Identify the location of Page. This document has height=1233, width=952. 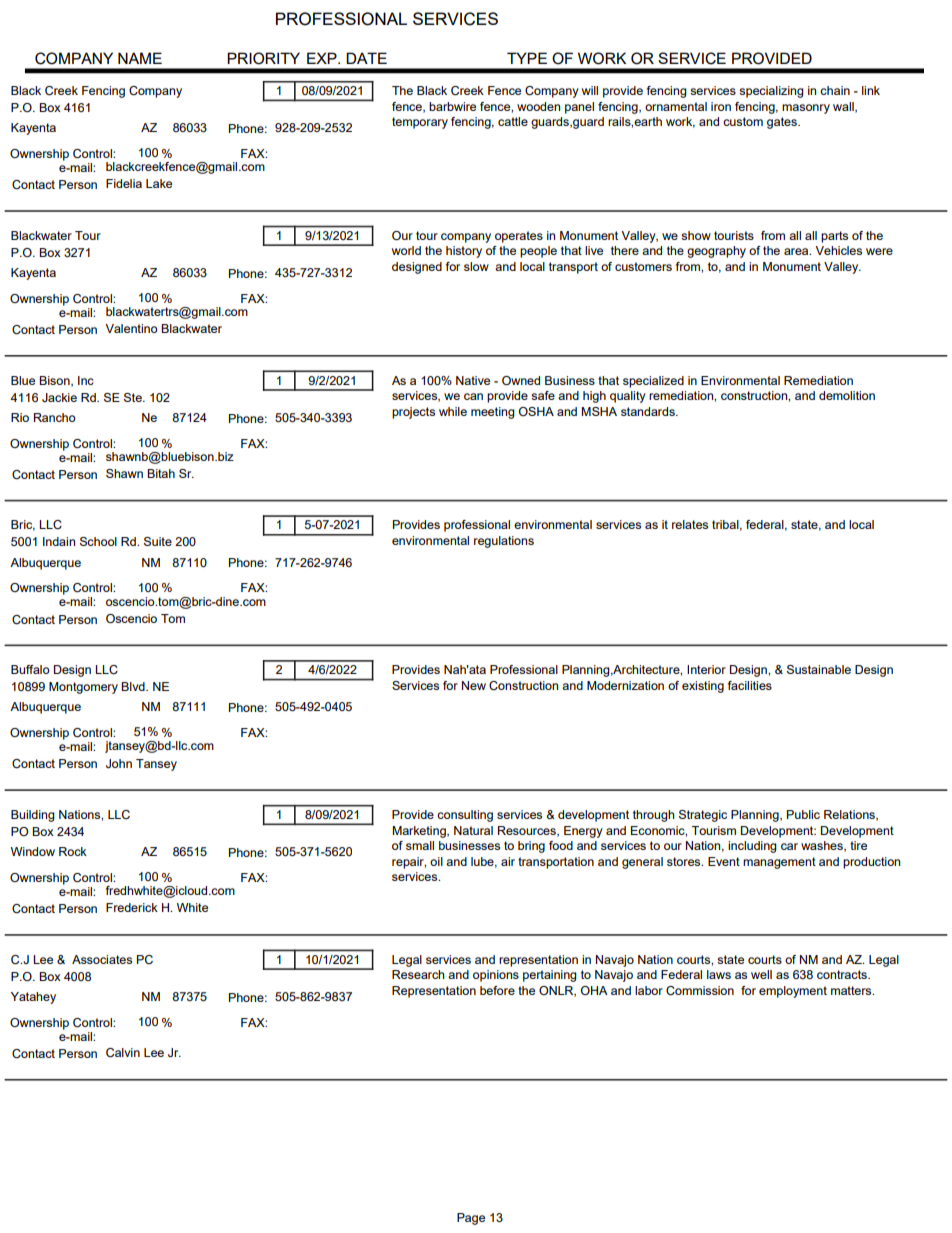
(471, 1219).
